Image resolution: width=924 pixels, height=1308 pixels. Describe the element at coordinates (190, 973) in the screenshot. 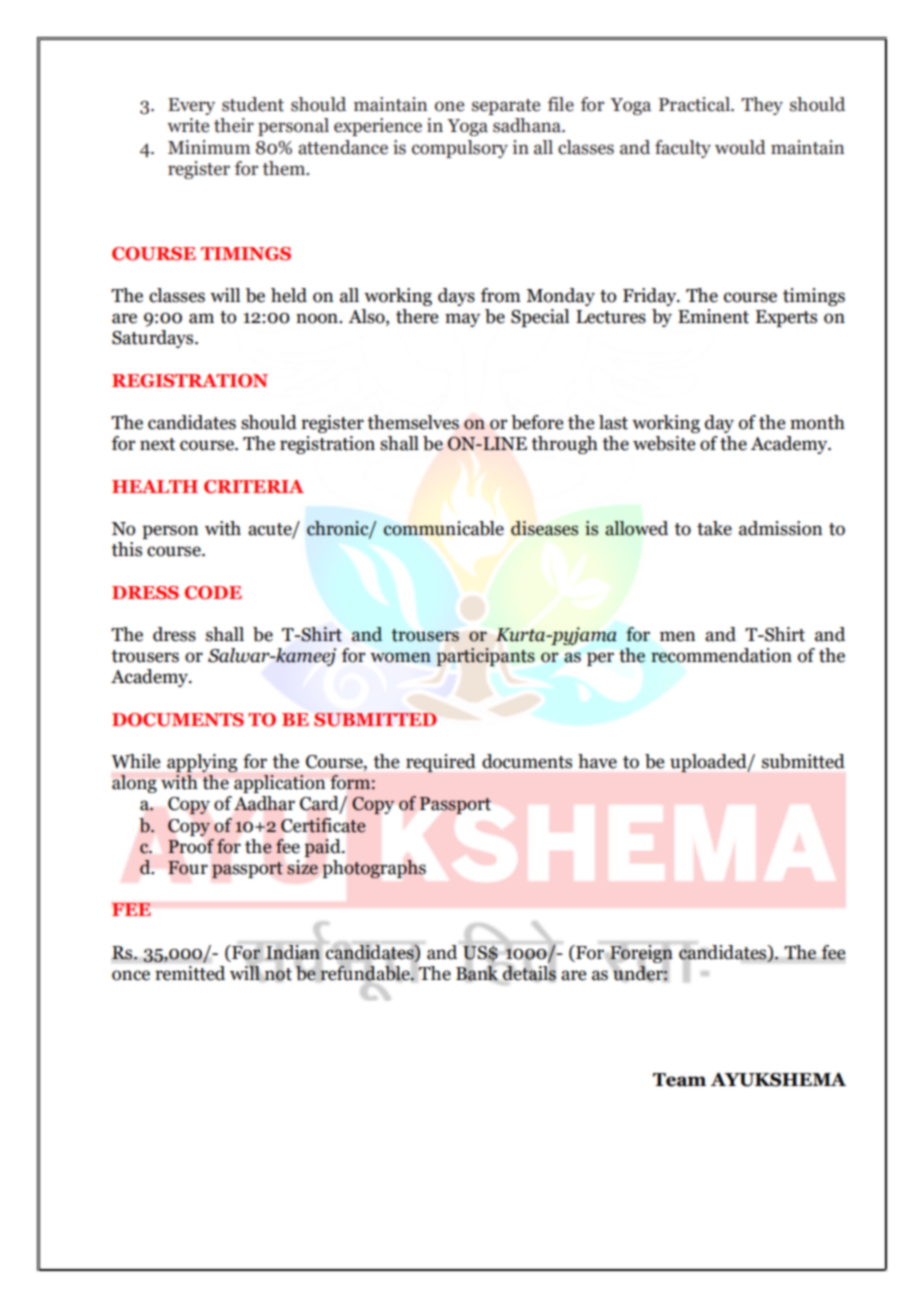

I see `remitted` at that location.
